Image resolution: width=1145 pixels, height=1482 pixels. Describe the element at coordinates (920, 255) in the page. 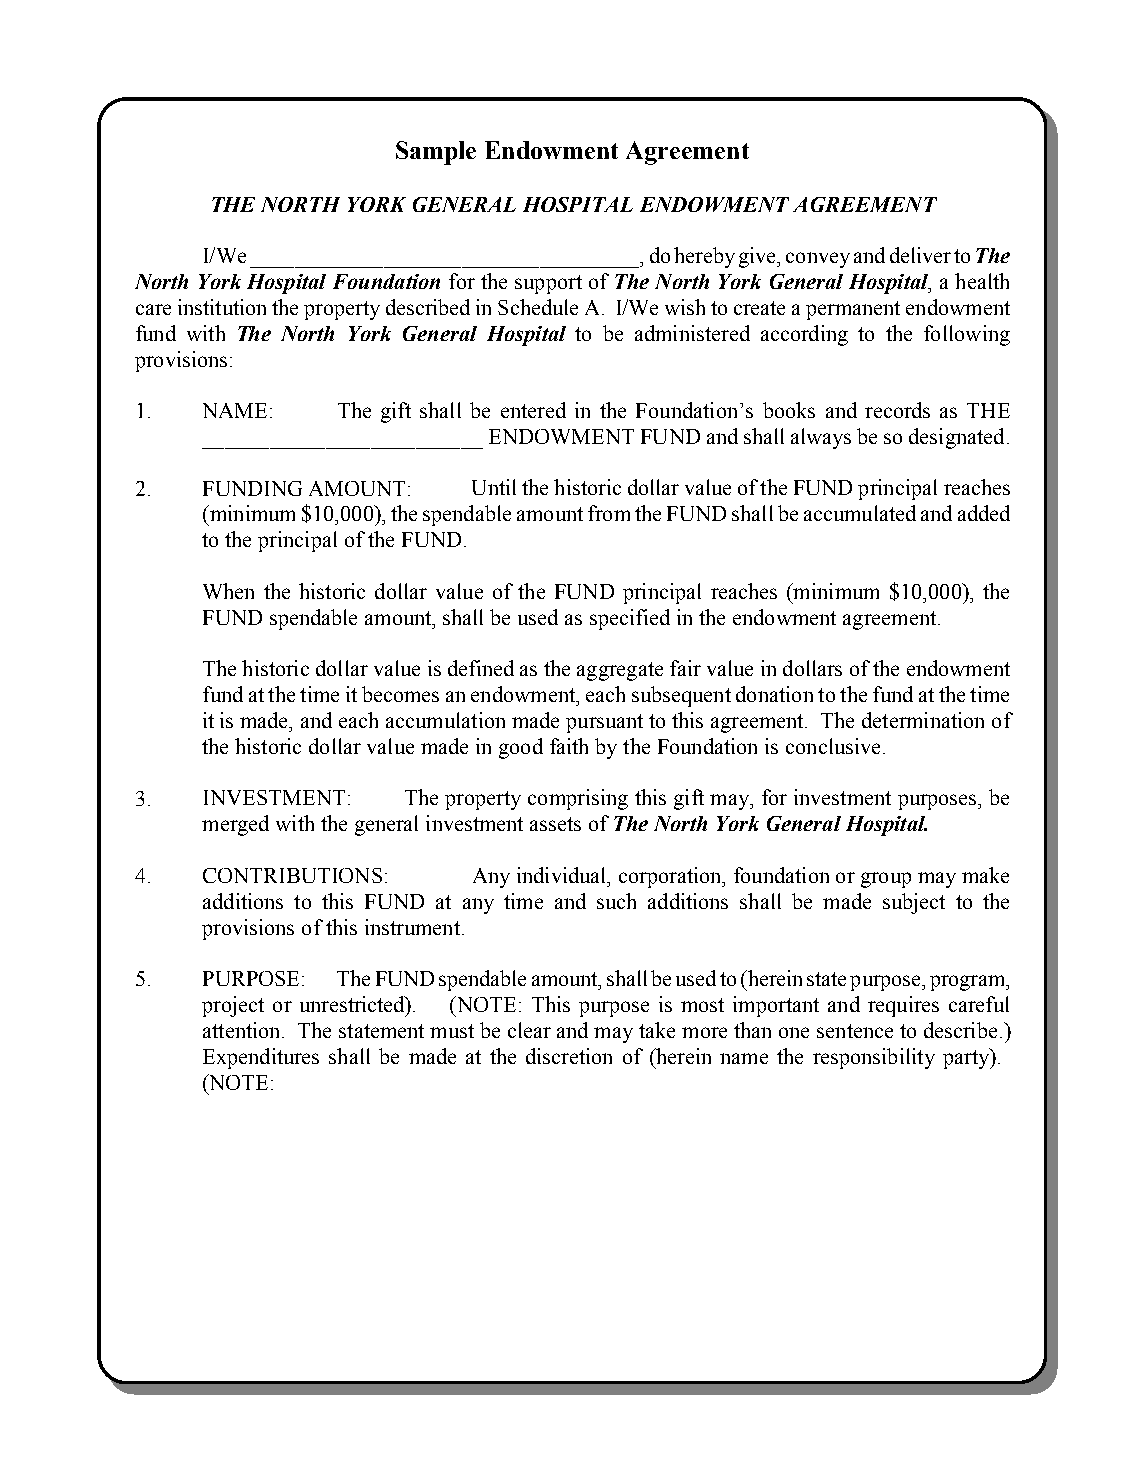

I see `deliver` at that location.
